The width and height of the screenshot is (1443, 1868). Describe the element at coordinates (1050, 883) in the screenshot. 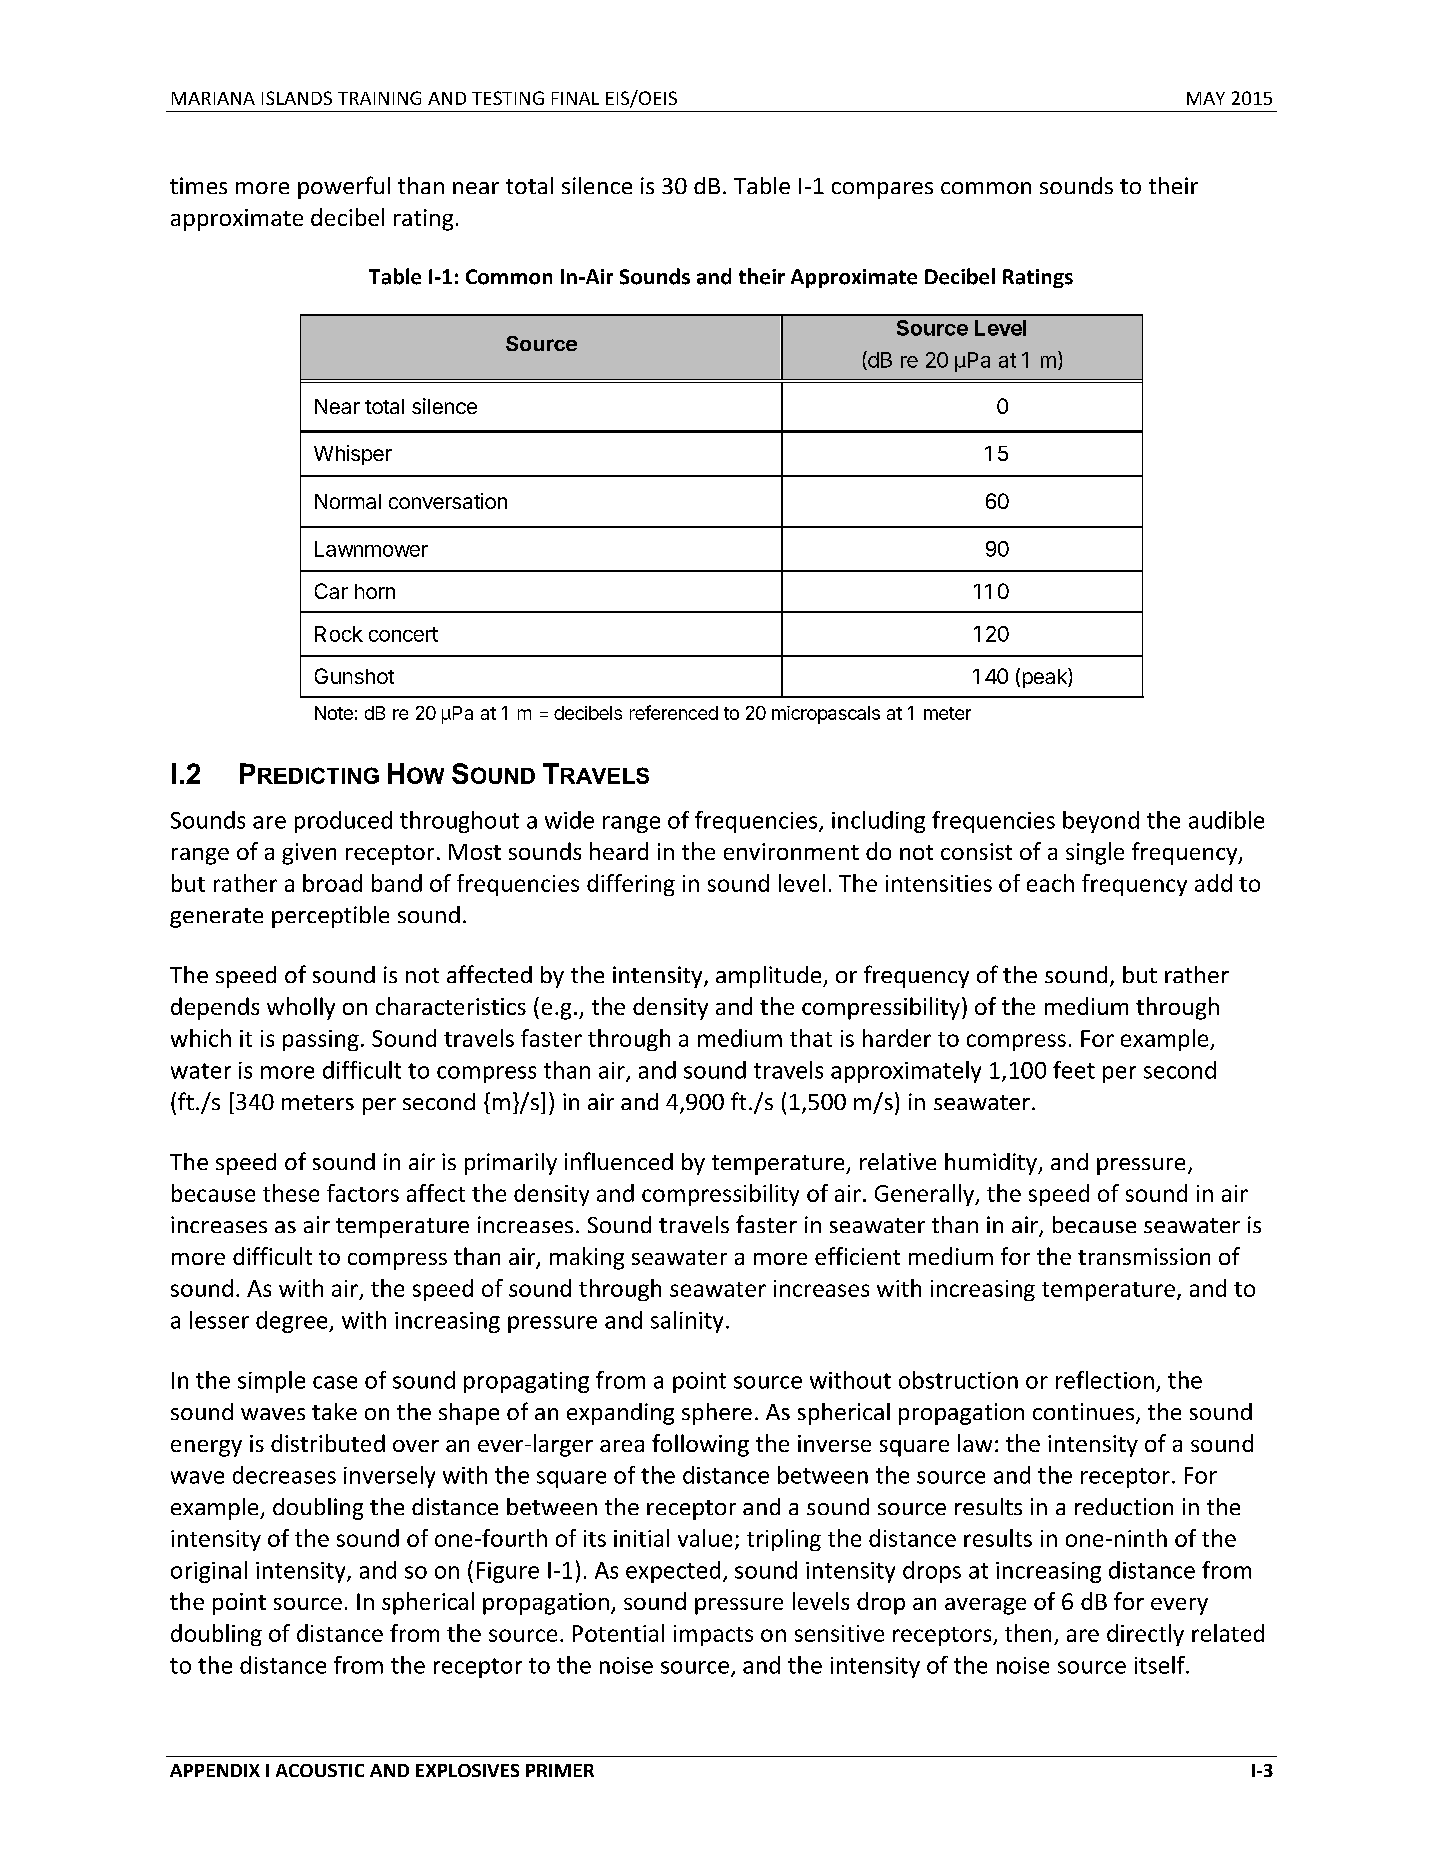

I see `each` at that location.
